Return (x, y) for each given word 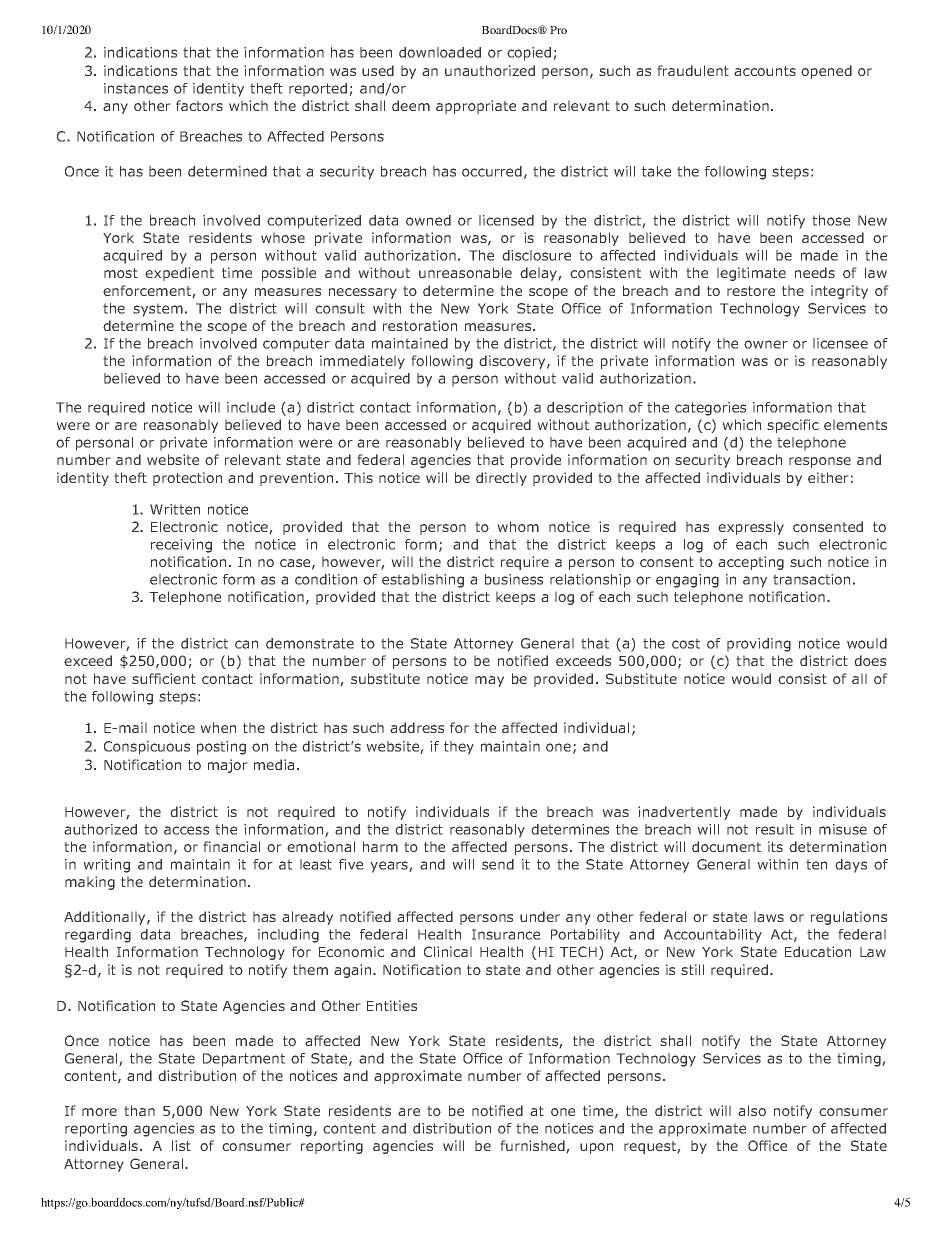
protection (187, 479)
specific (793, 426)
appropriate (476, 107)
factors (199, 105)
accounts (765, 71)
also (752, 1110)
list (181, 1145)
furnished (533, 1147)
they (459, 748)
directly (501, 479)
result (775, 829)
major (228, 766)
